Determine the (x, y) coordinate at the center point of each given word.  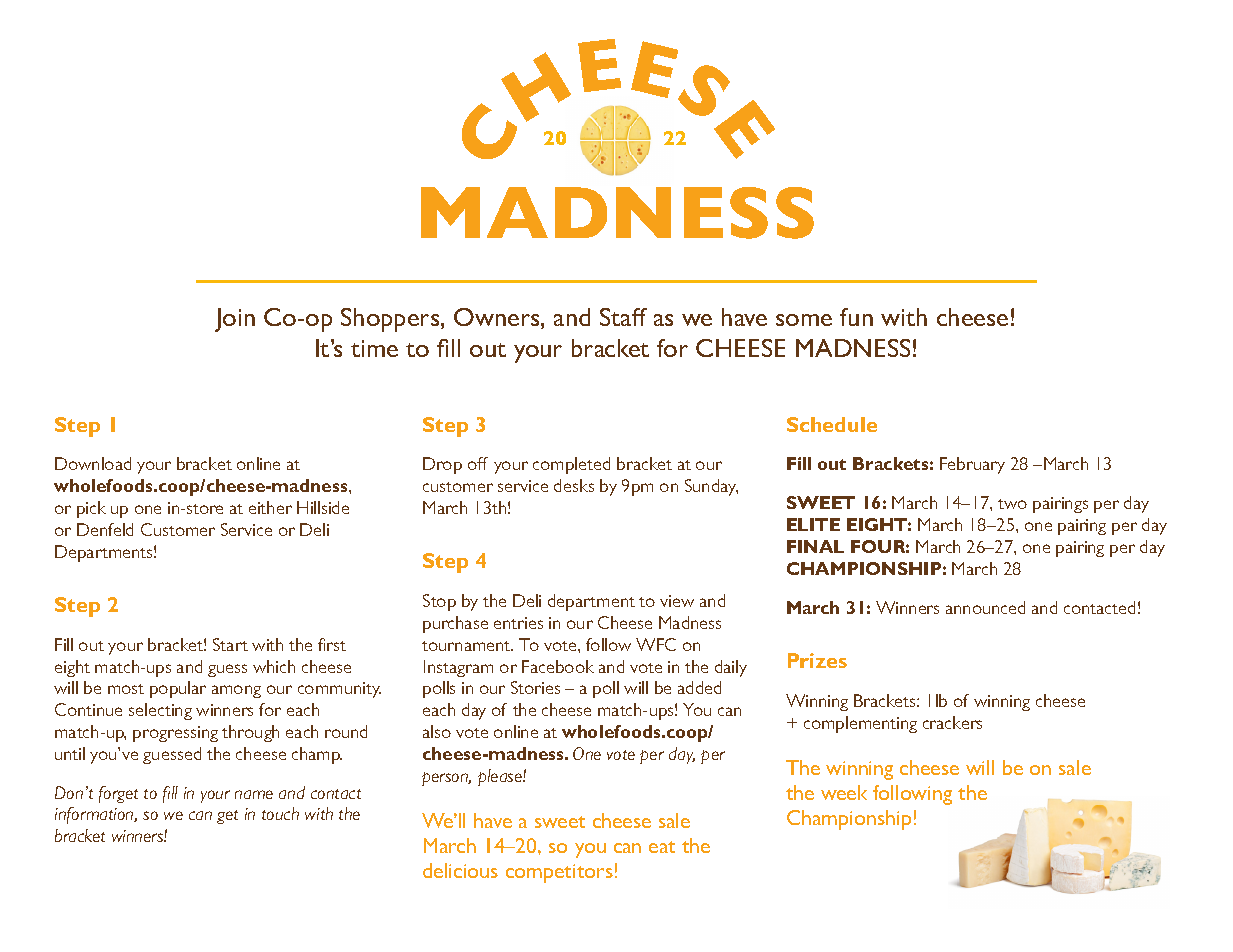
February (972, 465)
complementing (860, 724)
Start (230, 644)
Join (235, 320)
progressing (175, 734)
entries (518, 623)
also (437, 731)
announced (985, 607)
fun (856, 317)
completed (571, 465)
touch (280, 813)
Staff (623, 317)
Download (93, 463)
